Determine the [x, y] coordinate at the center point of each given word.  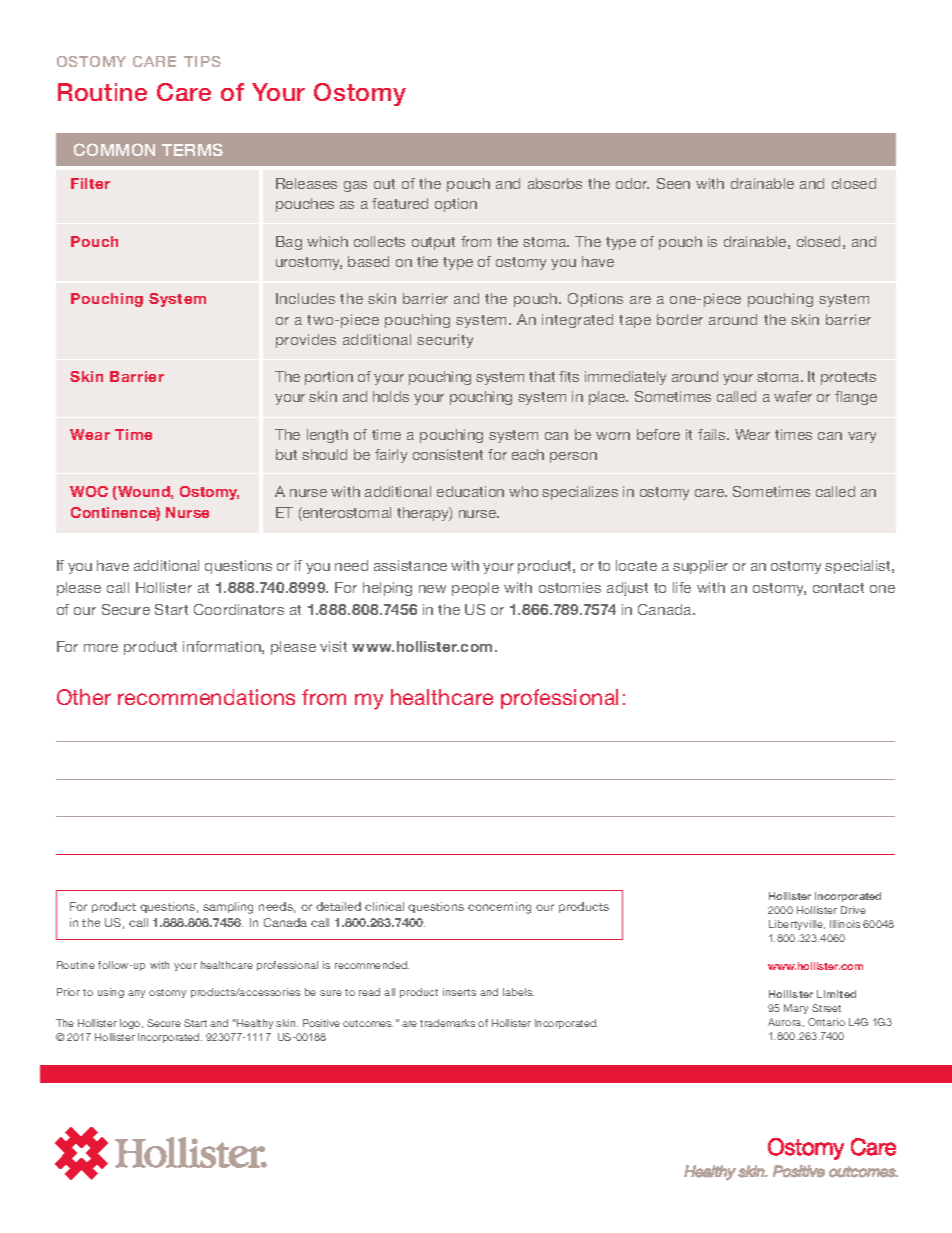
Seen [673, 183]
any [136, 994]
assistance [410, 565]
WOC [89, 491]
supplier [700, 567]
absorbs [555, 183]
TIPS [202, 61]
